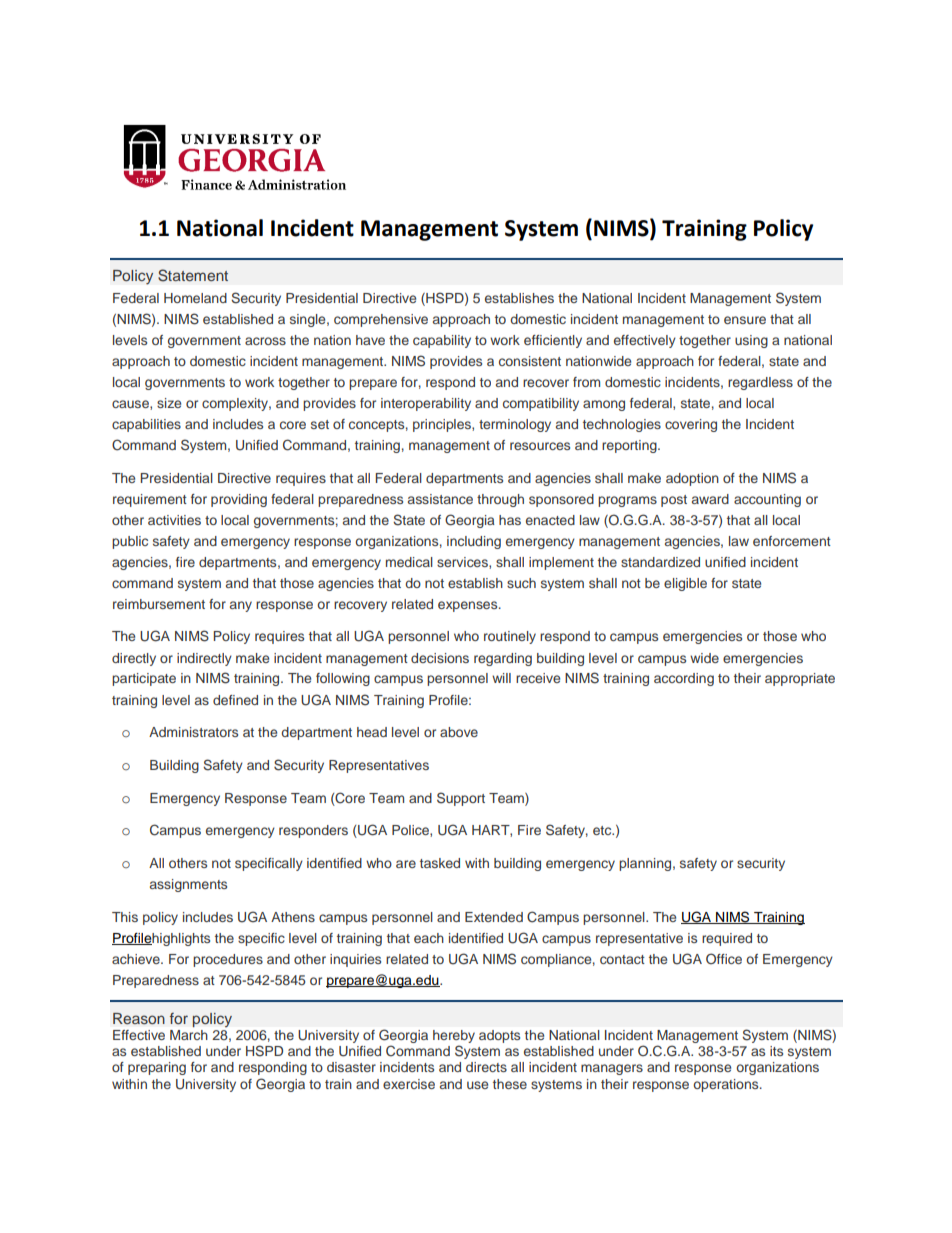 This screenshot has height=1233, width=952. What do you see at coordinates (745, 320) in the screenshot?
I see `ensure` at bounding box center [745, 320].
